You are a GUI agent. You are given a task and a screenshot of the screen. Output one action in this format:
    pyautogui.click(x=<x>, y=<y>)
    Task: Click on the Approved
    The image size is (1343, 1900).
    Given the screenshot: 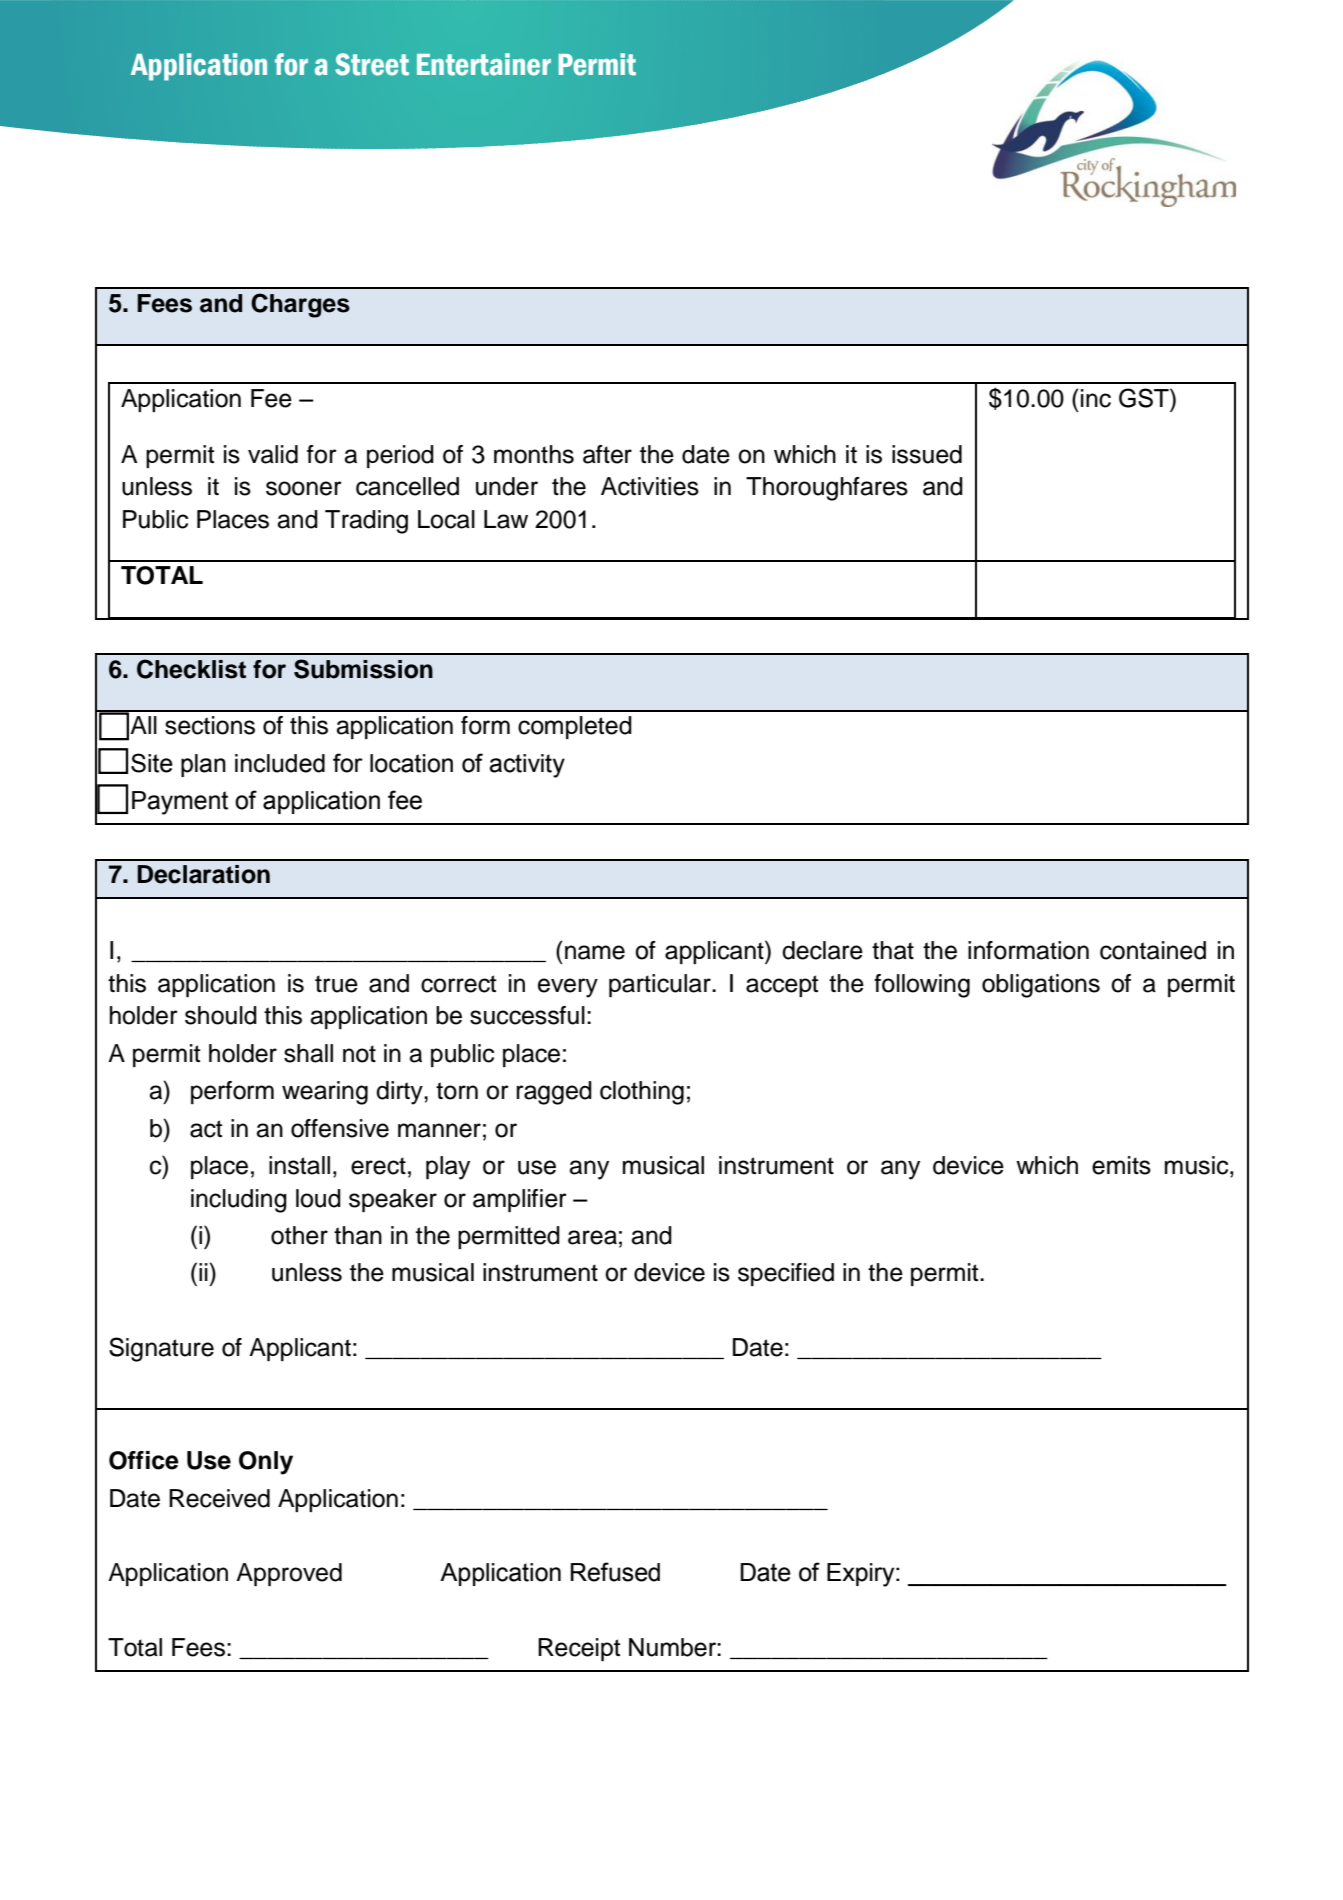 What is the action you would take?
    pyautogui.click(x=289, y=1574)
